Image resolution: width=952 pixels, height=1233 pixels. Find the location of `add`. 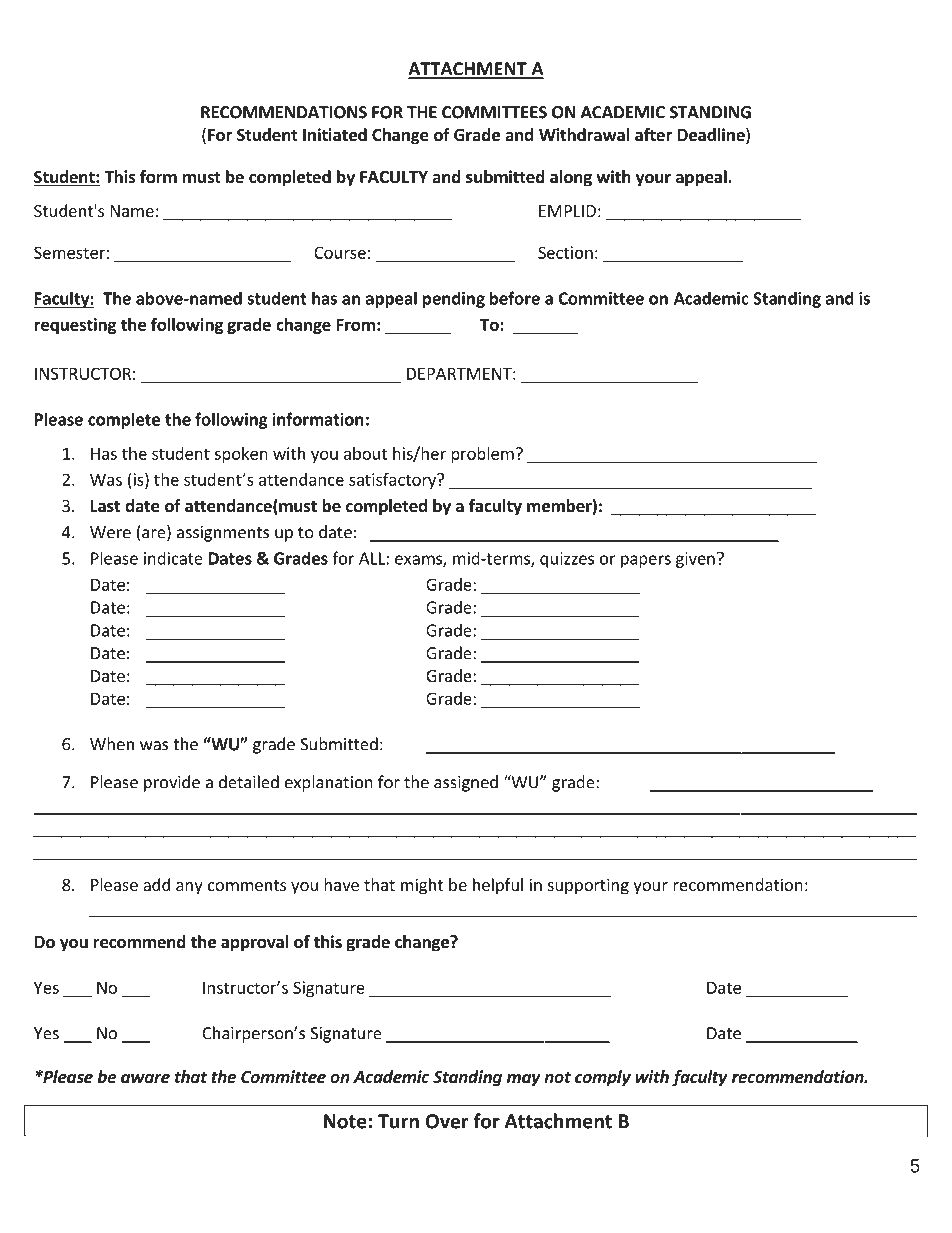

add is located at coordinates (156, 884).
